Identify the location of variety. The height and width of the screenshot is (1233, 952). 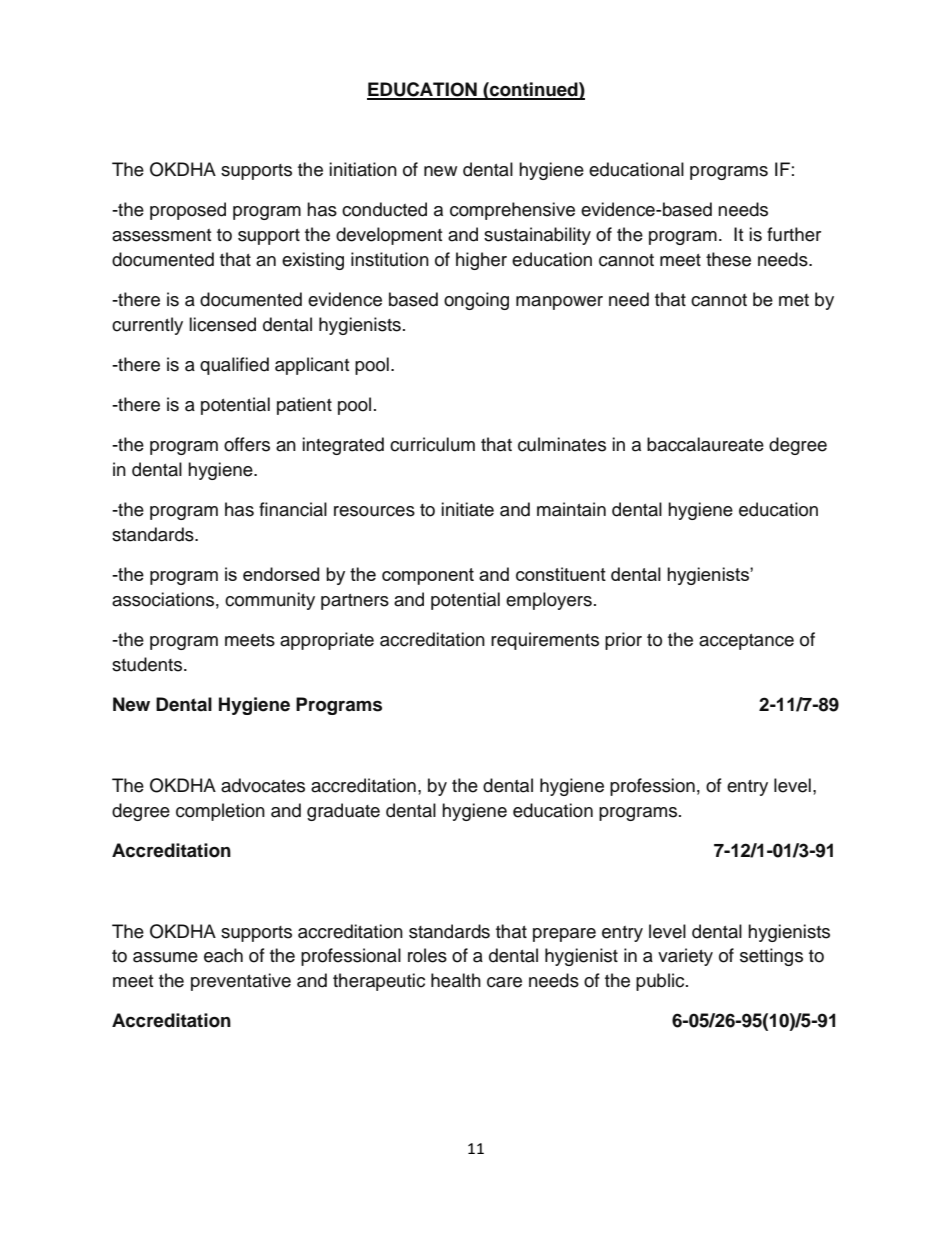
(685, 957).
